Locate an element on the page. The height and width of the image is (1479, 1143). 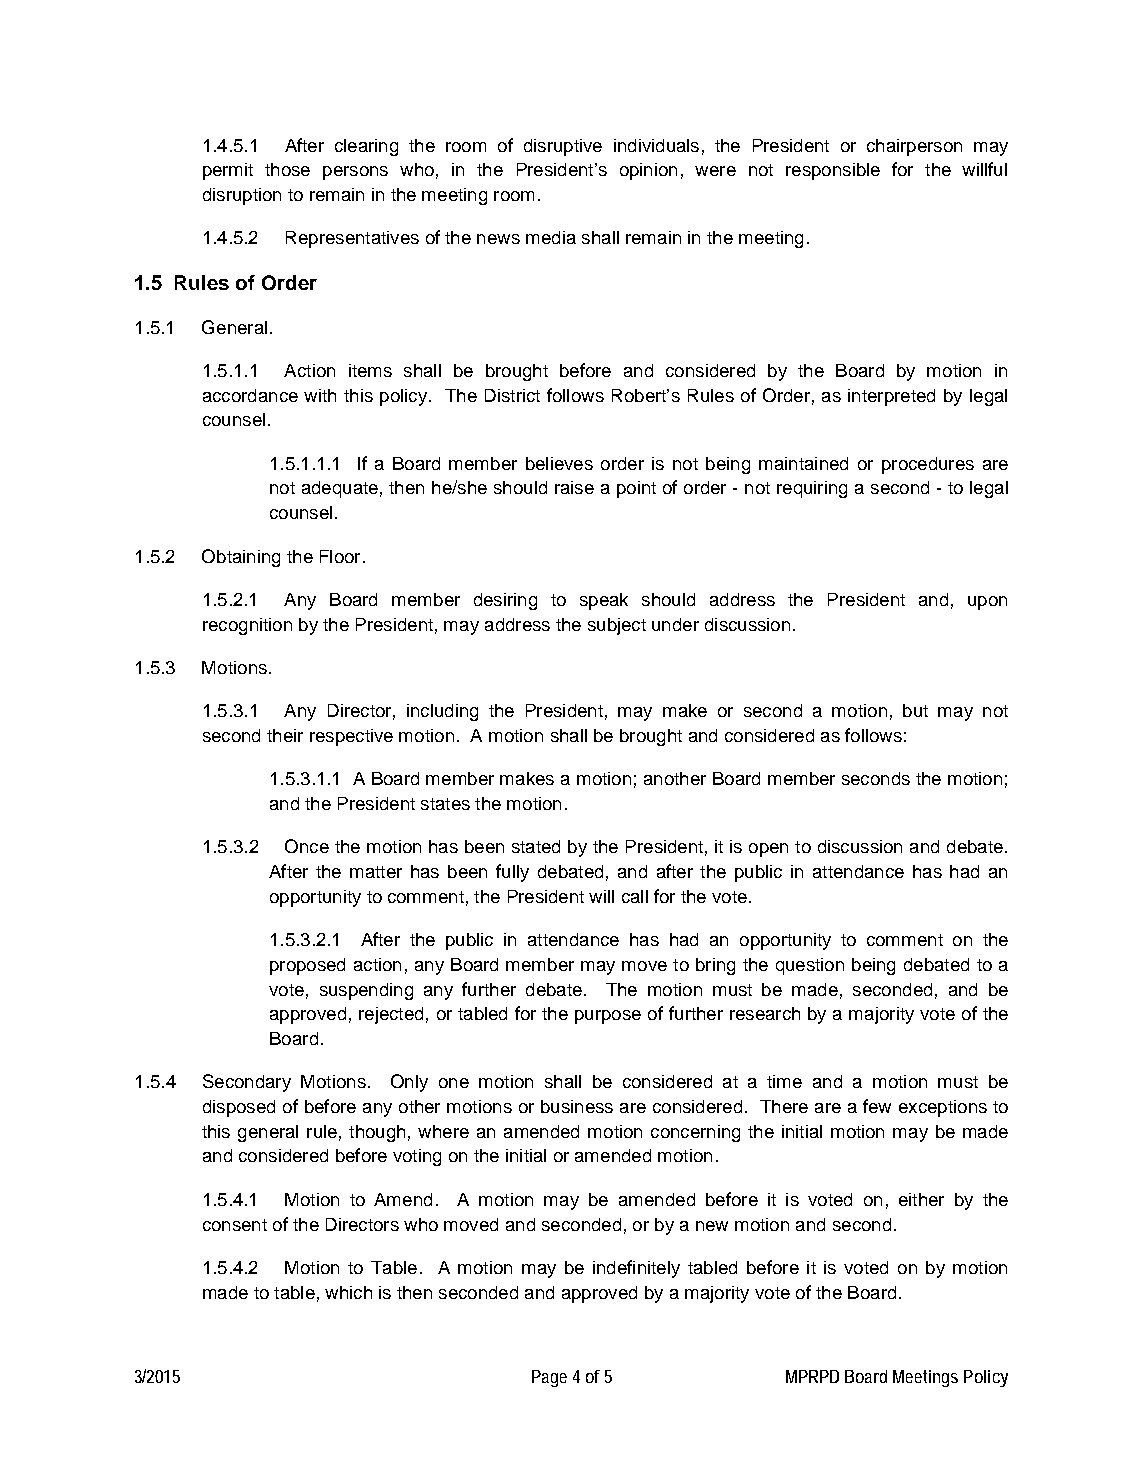
those is located at coordinates (287, 169).
